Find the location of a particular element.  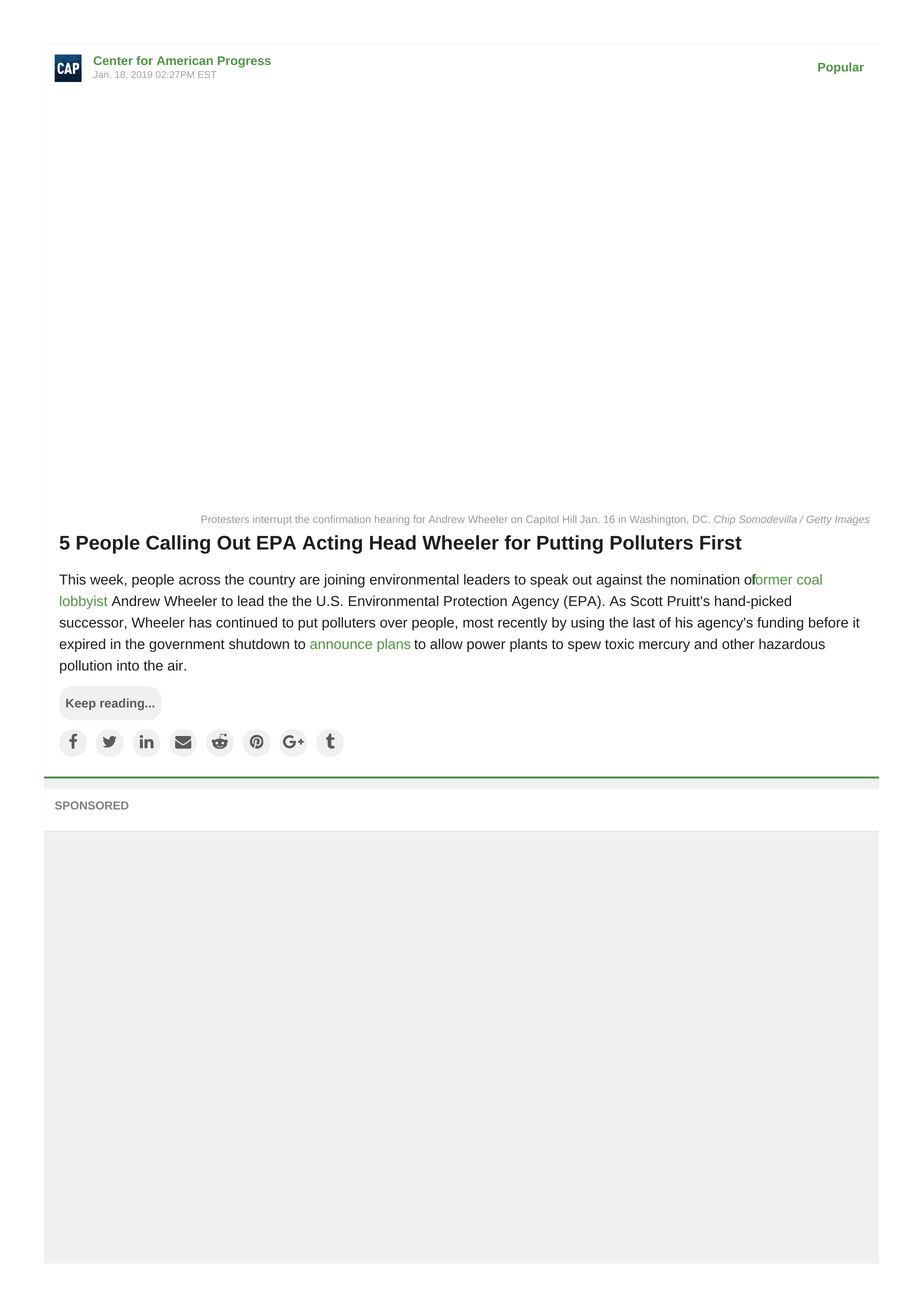

Progress is located at coordinates (244, 62).
